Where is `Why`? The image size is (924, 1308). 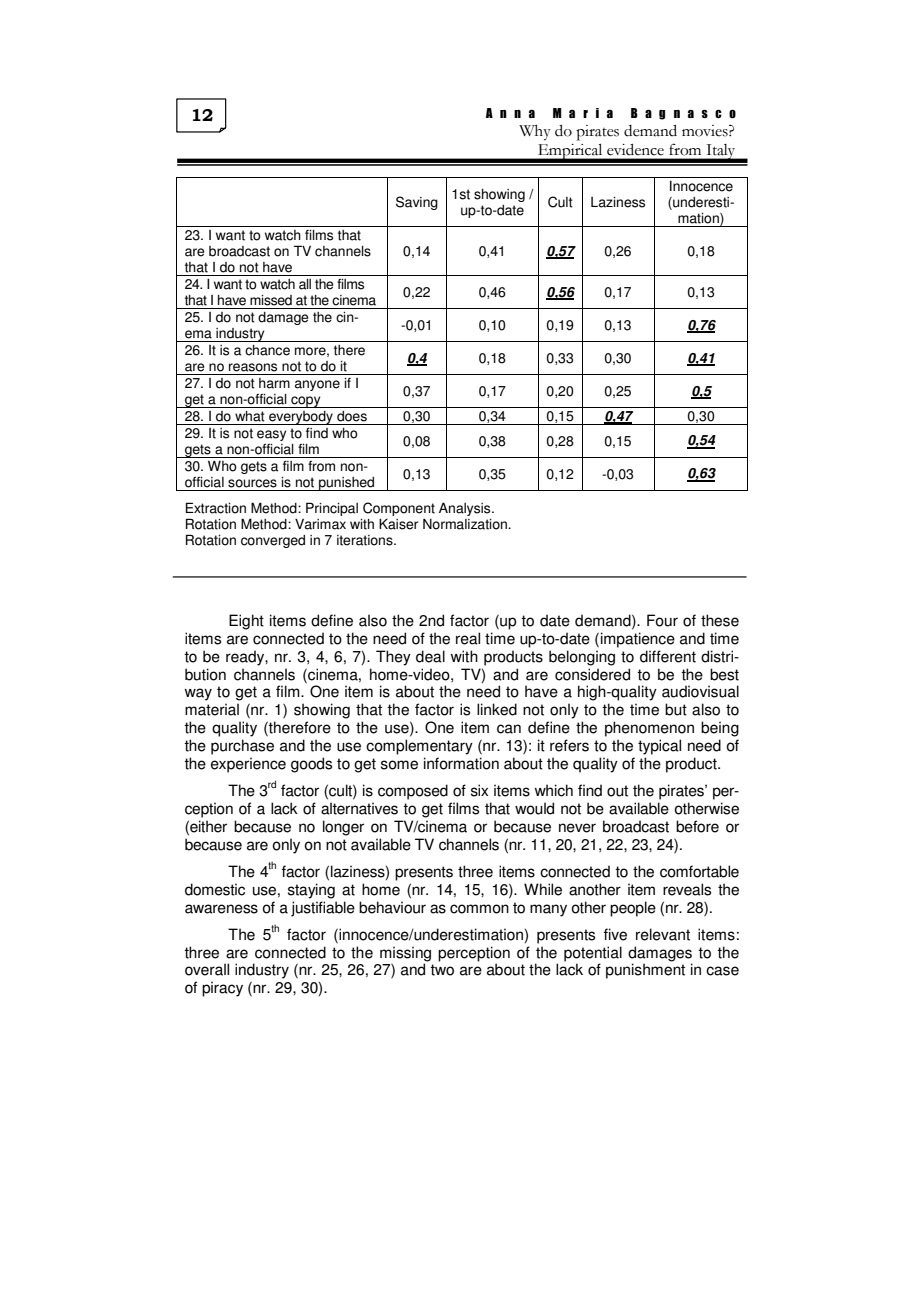
Why is located at coordinates (535, 133).
